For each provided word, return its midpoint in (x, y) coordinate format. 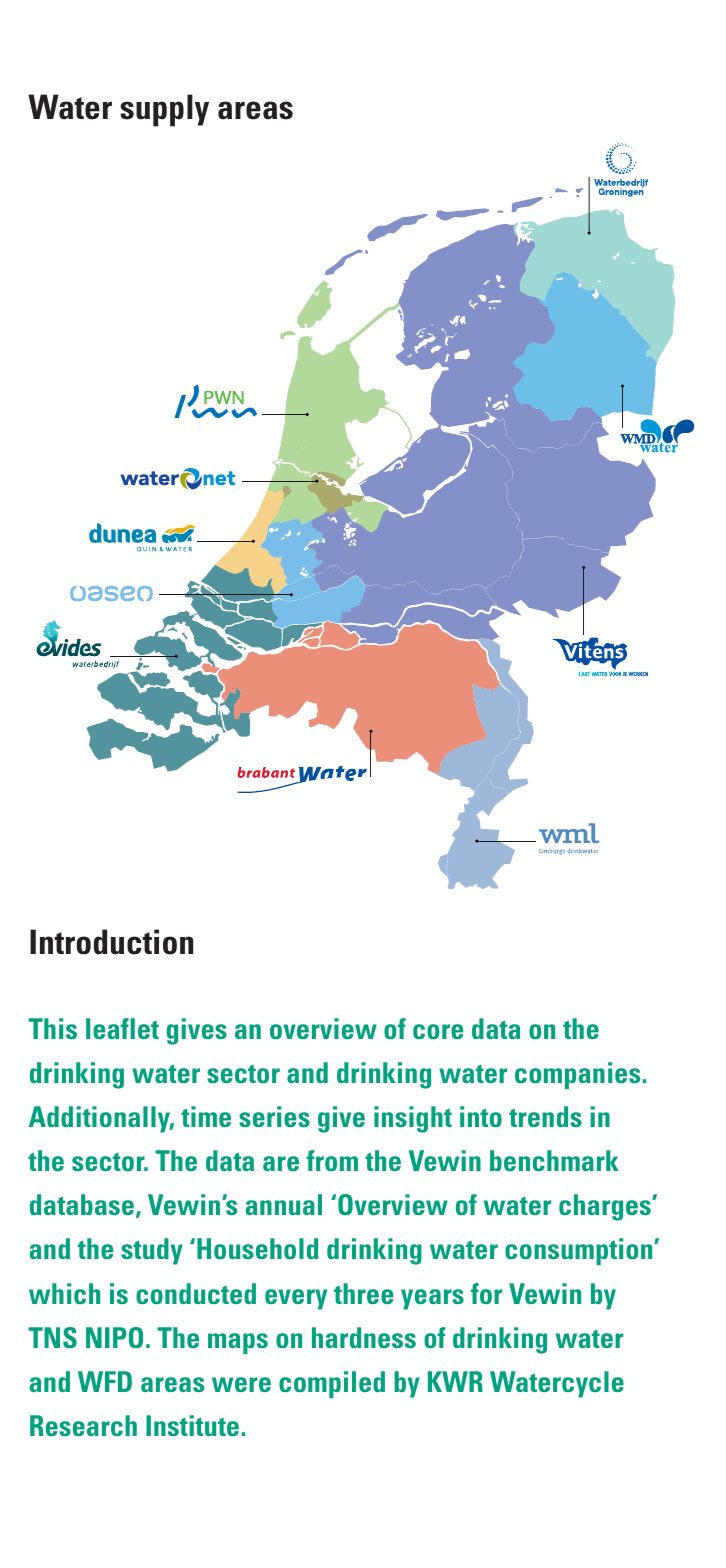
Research (83, 1425)
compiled (332, 1384)
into (481, 1116)
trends (545, 1116)
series (274, 1116)
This (52, 1028)
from (332, 1160)
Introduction (111, 942)
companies (577, 1075)
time (206, 1116)
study (152, 1251)
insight (413, 1119)
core (438, 1031)
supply (164, 110)
